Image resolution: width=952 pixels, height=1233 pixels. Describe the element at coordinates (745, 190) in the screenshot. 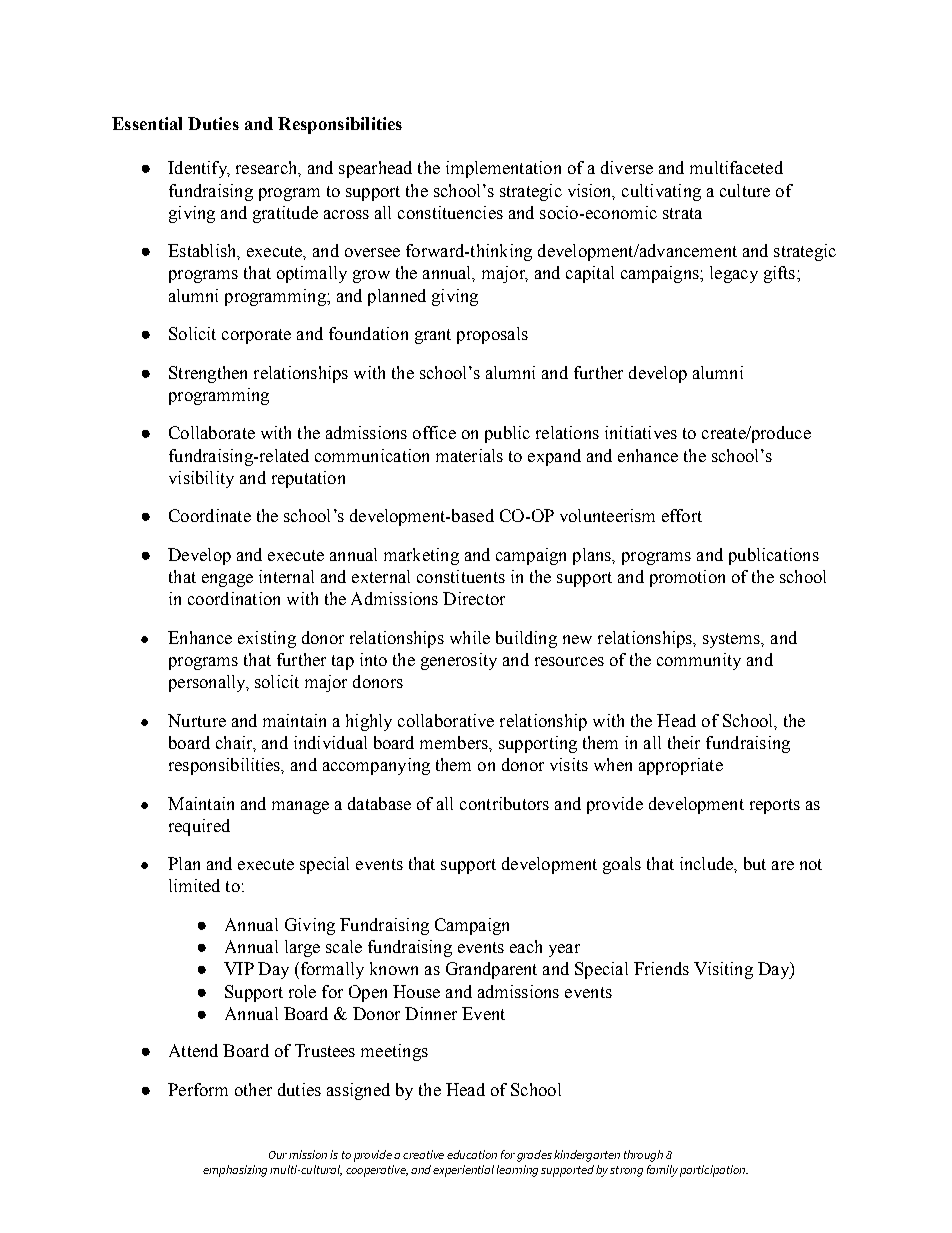

I see `culture` at that location.
